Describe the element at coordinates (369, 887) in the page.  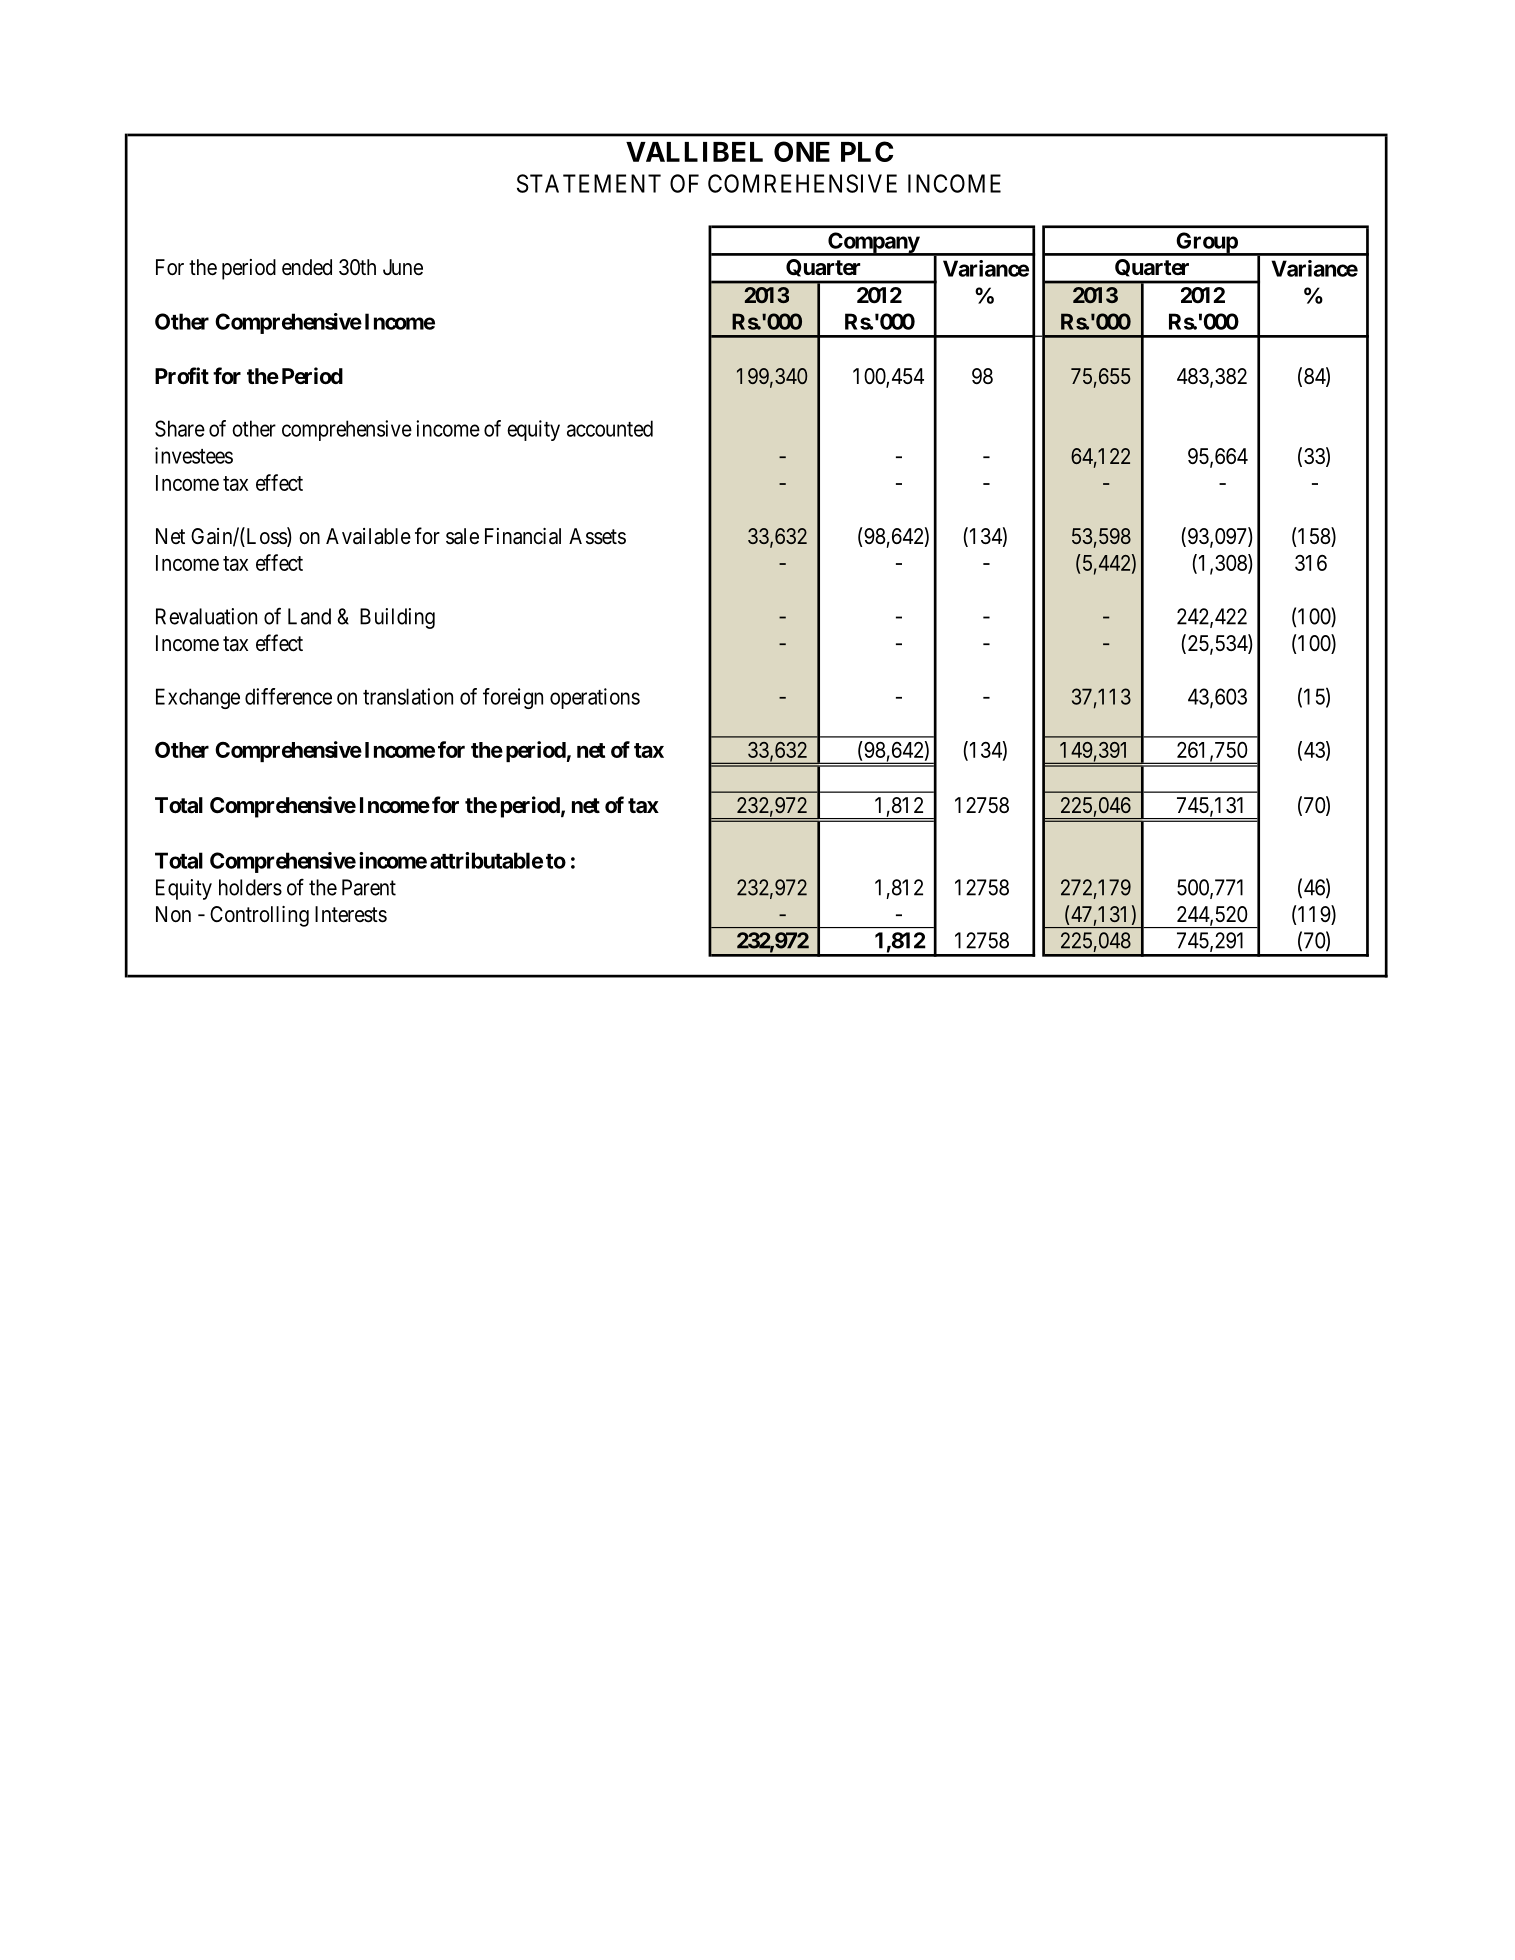
I see `Parent` at that location.
